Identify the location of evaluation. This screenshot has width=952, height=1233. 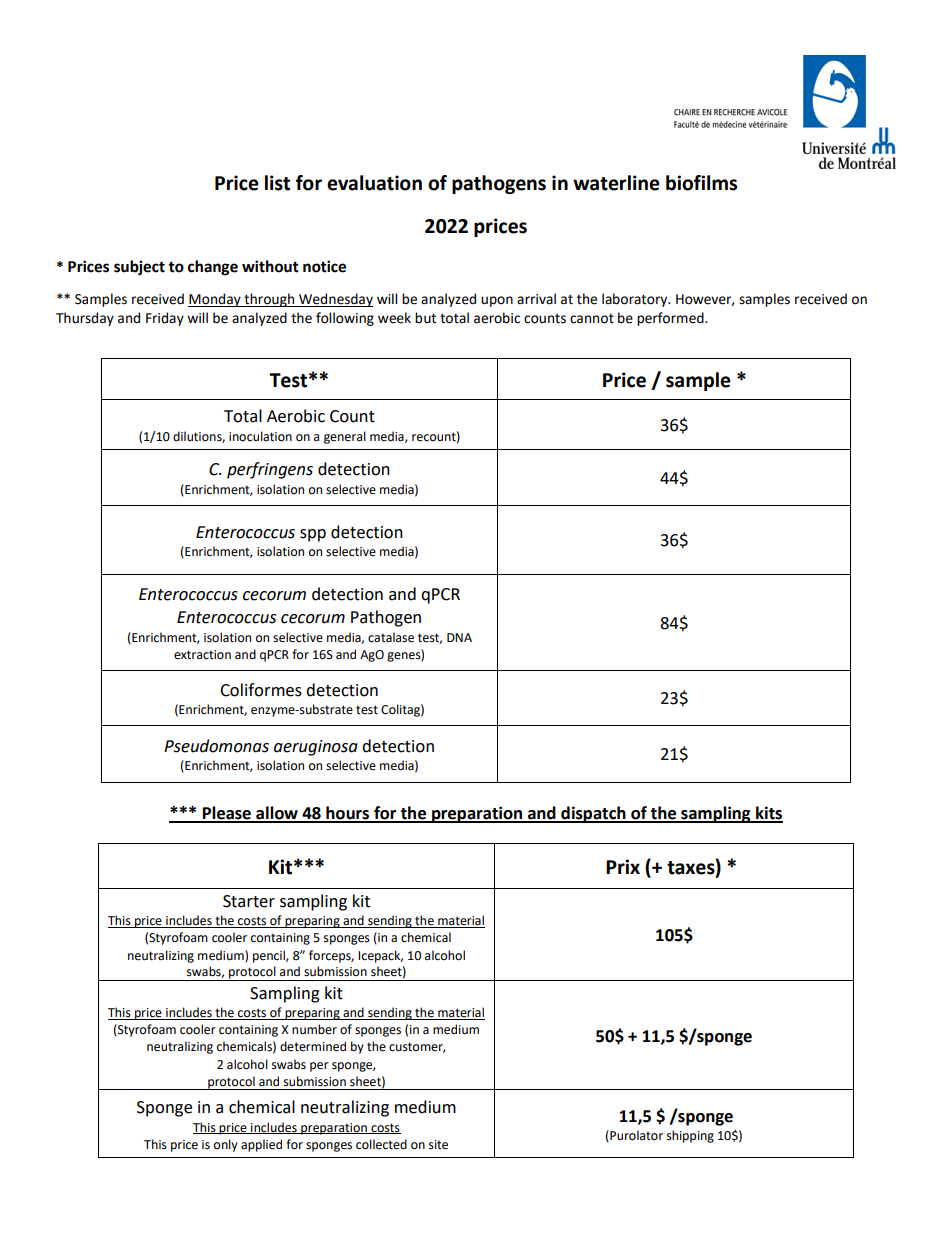
(374, 183).
